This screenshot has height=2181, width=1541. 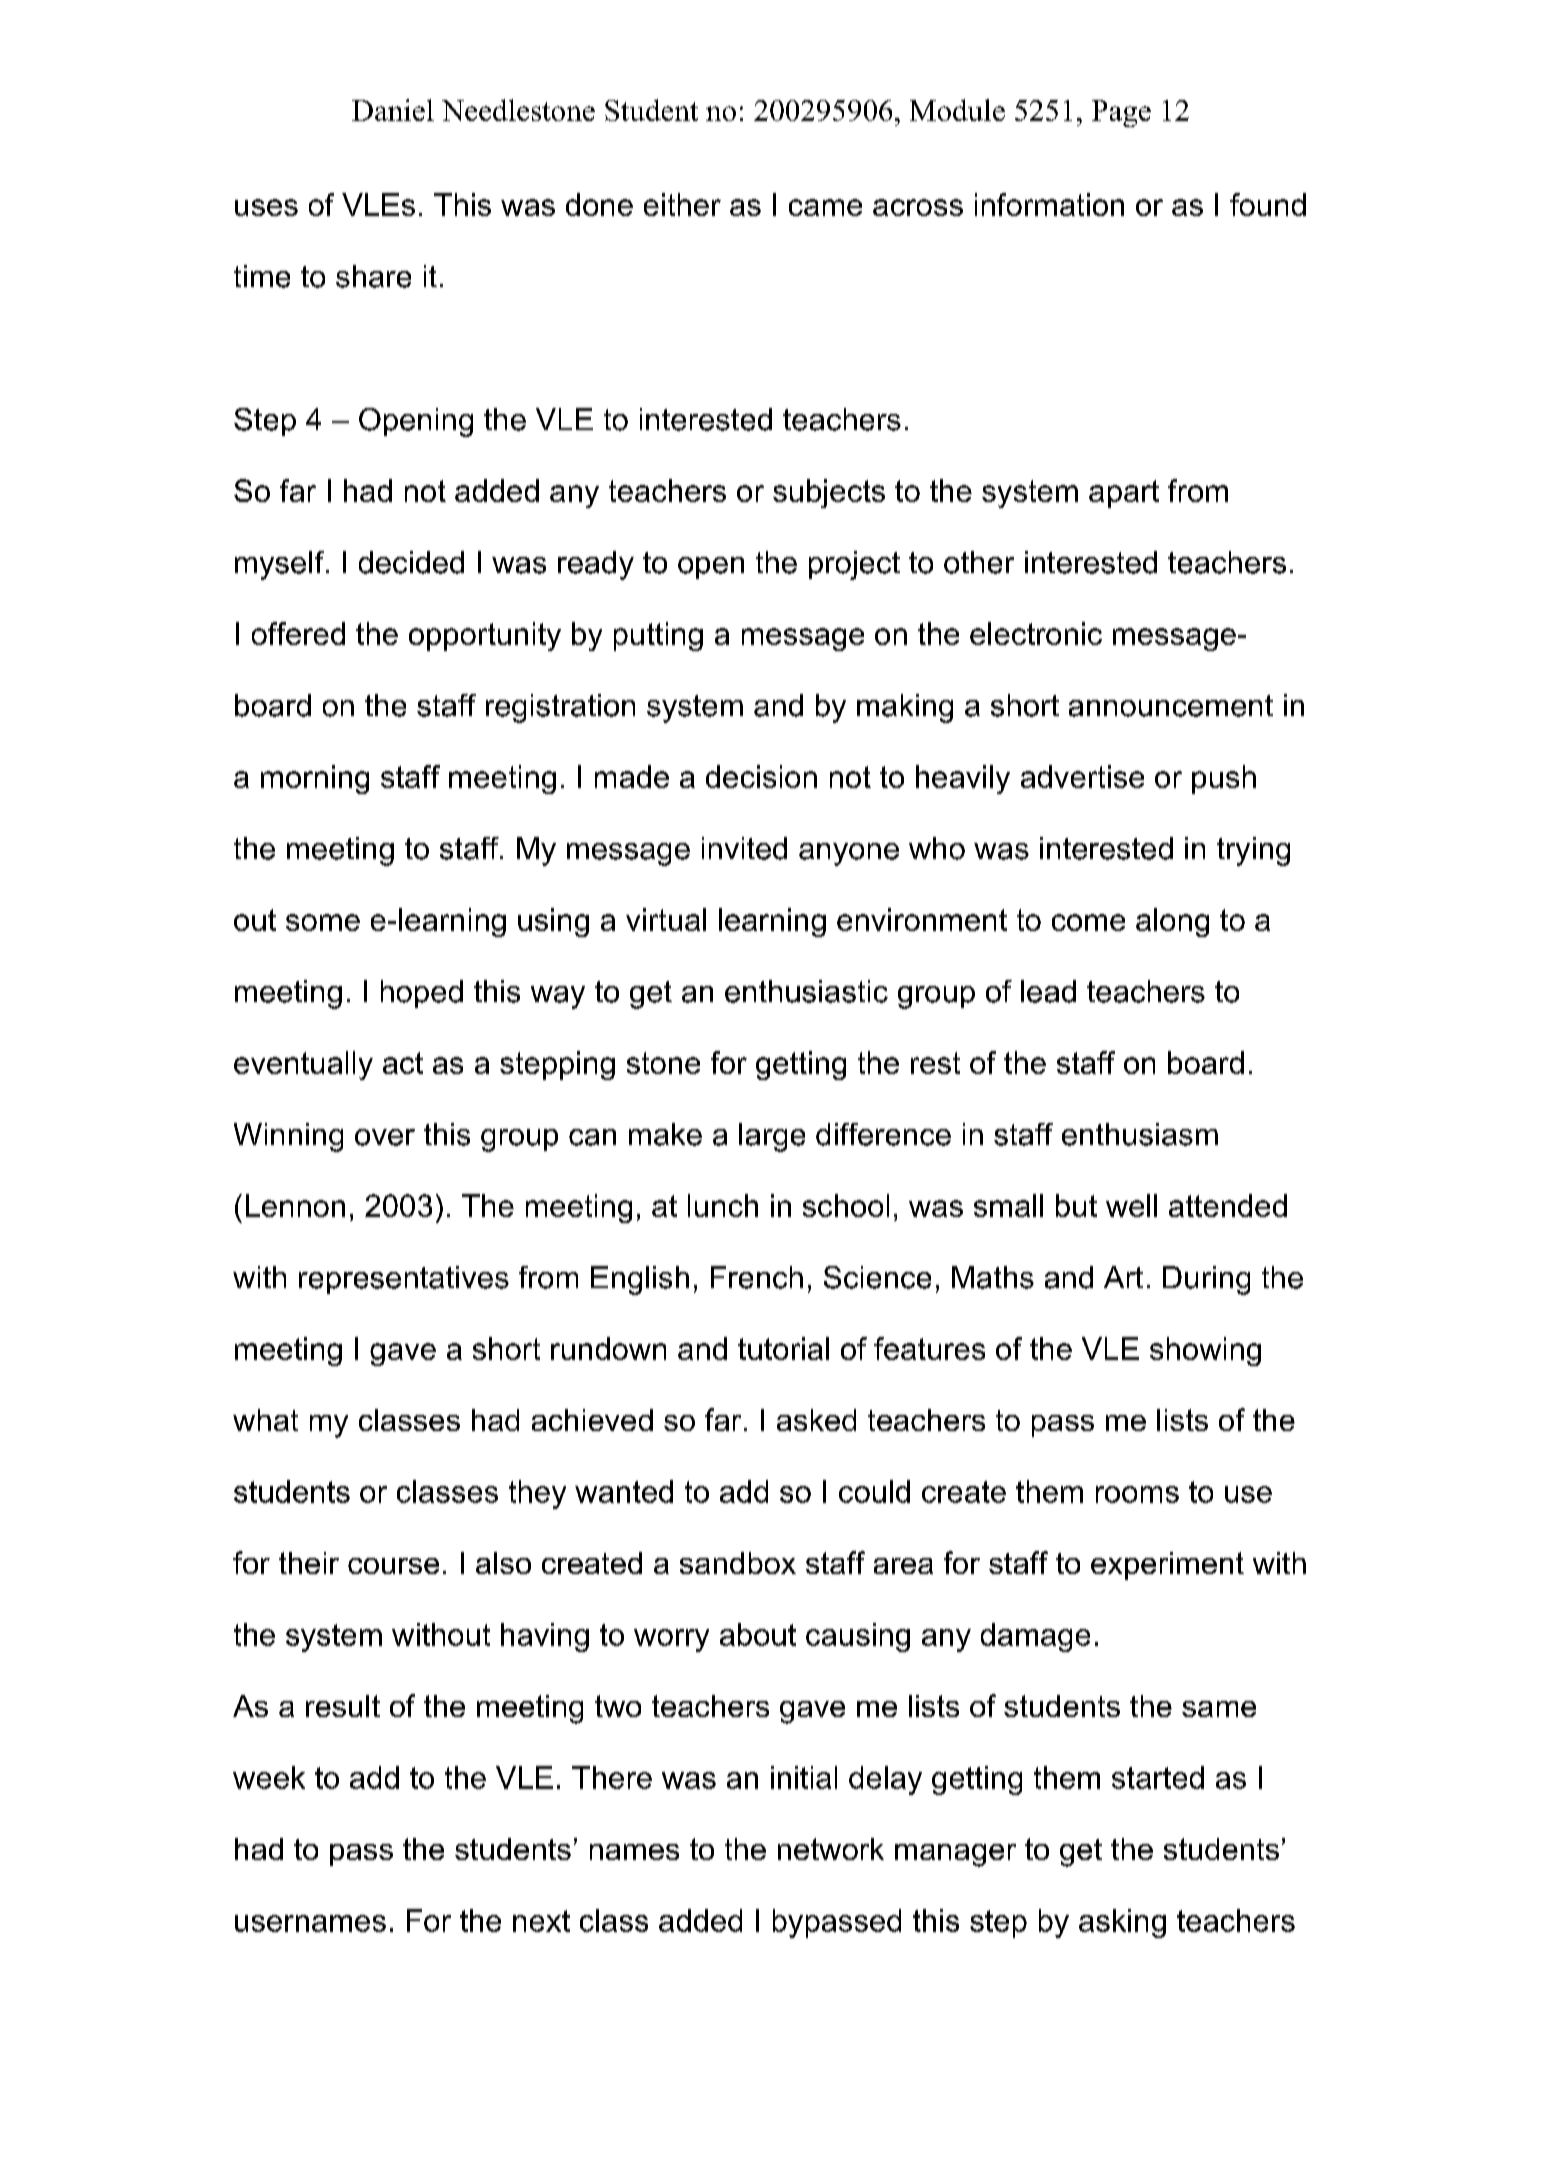 I want to click on network, so click(x=831, y=1849).
